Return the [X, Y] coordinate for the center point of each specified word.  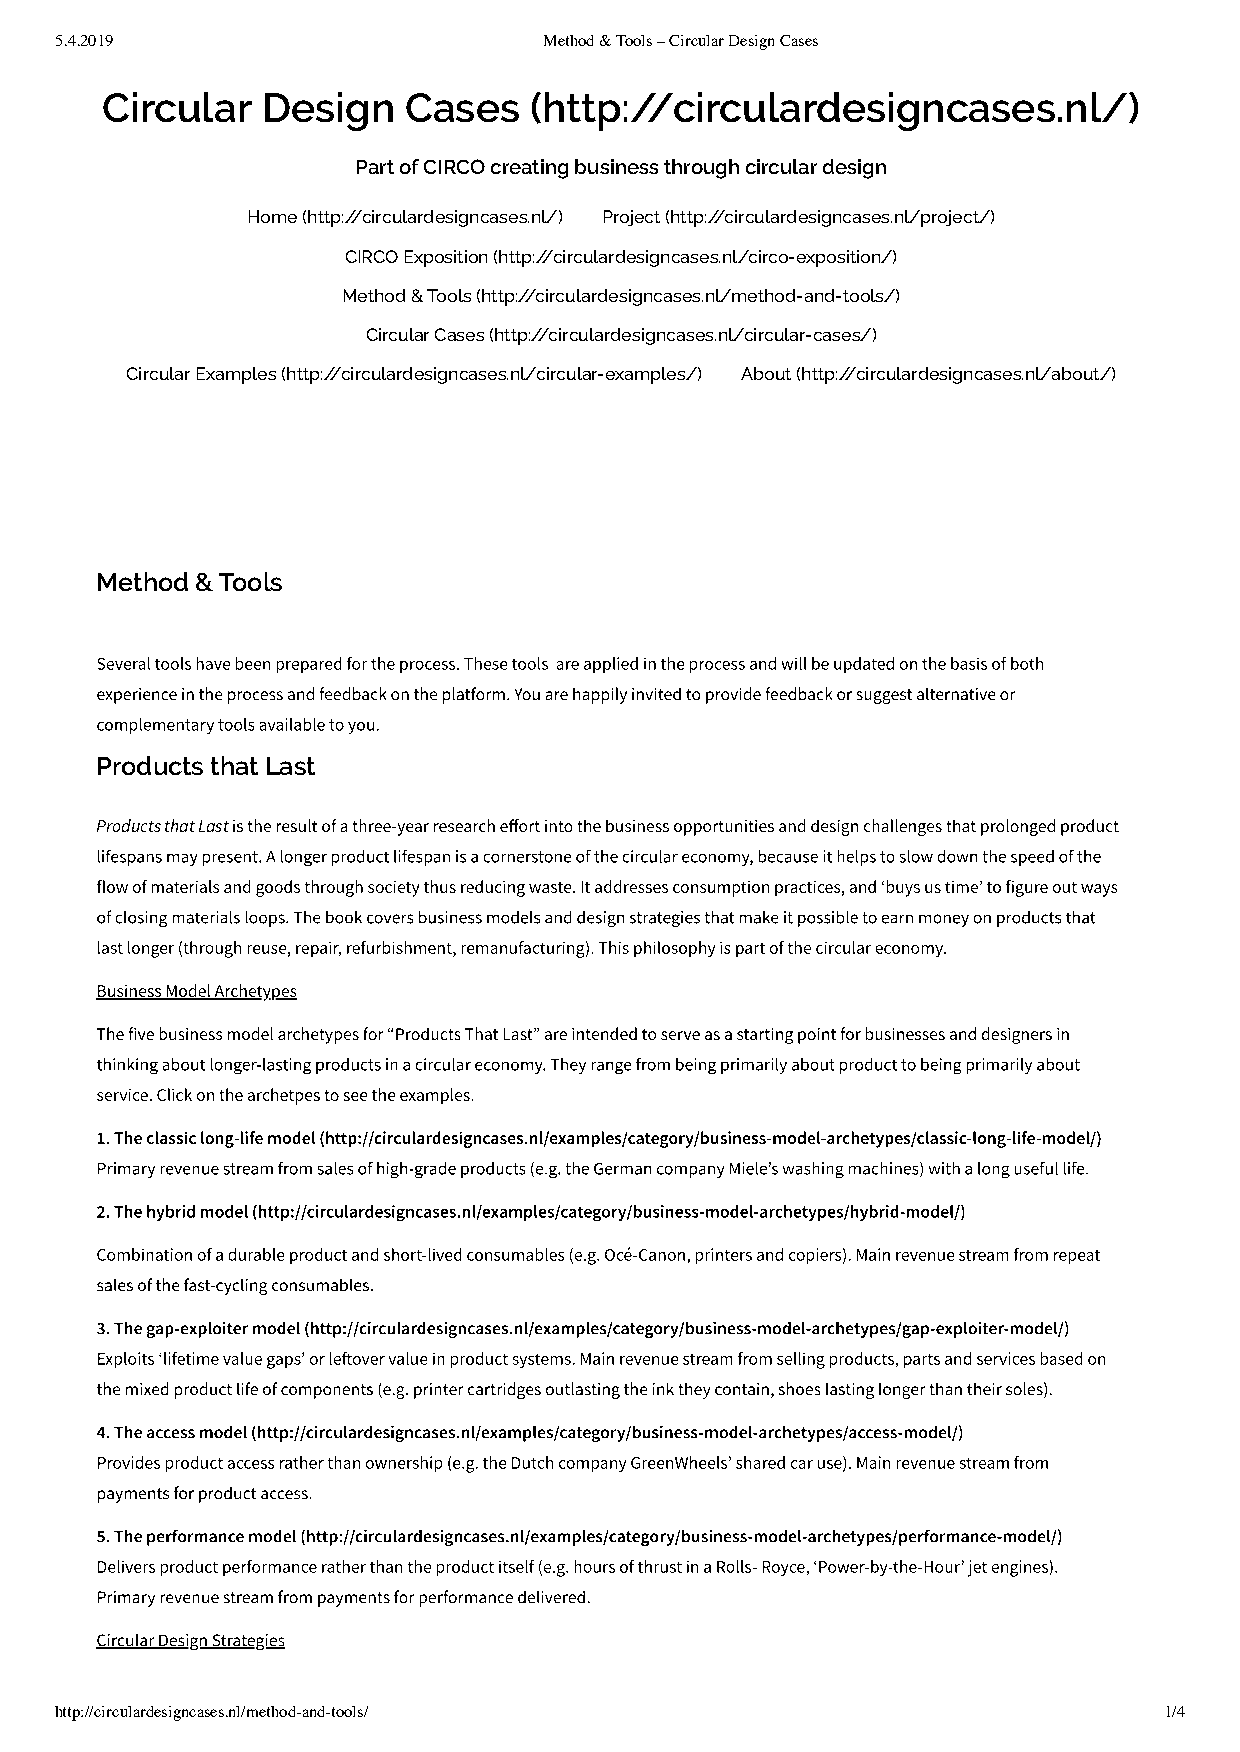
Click [174, 1094]
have [213, 663]
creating [529, 169]
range [611, 1068]
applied [611, 665]
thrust [660, 1566]
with [944, 1168]
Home [273, 216]
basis [969, 663]
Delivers [126, 1566]
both [1027, 663]
